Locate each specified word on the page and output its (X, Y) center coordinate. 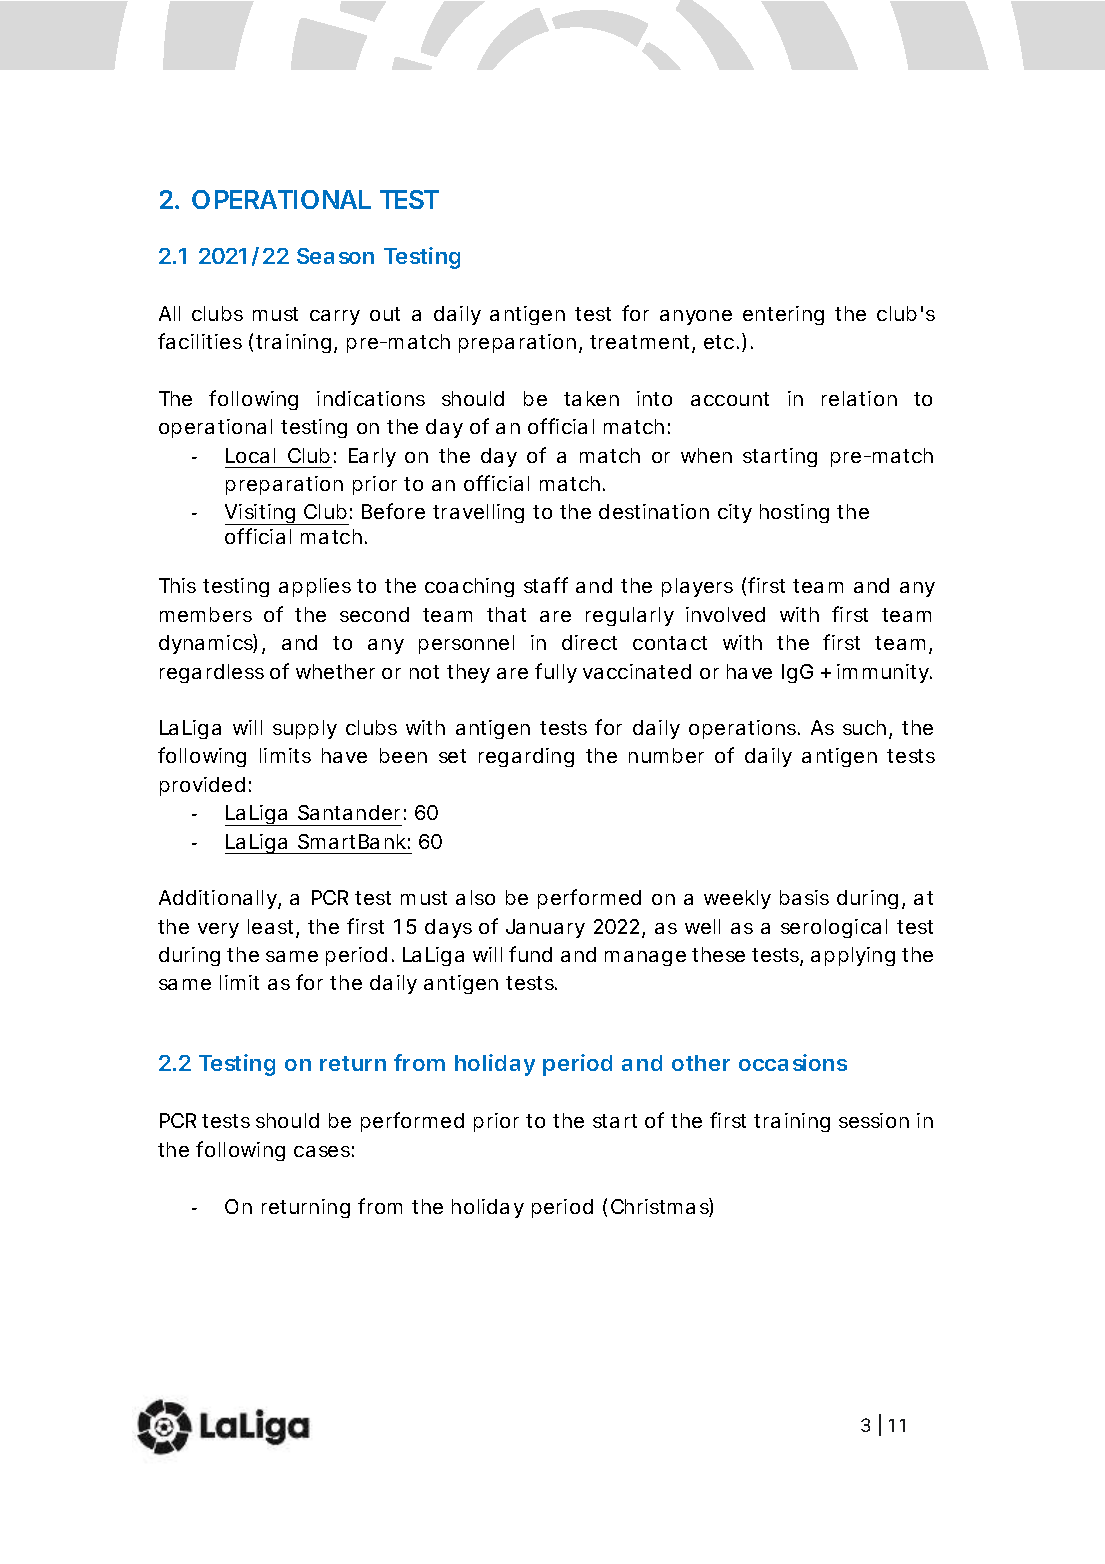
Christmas (660, 1207)
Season (335, 256)
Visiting (260, 514)
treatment (641, 344)
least (272, 928)
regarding (526, 757)
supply (305, 729)
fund (530, 954)
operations (742, 729)
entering (783, 315)
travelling (478, 513)
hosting (794, 513)
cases (322, 1151)
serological (834, 928)
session (874, 1120)
